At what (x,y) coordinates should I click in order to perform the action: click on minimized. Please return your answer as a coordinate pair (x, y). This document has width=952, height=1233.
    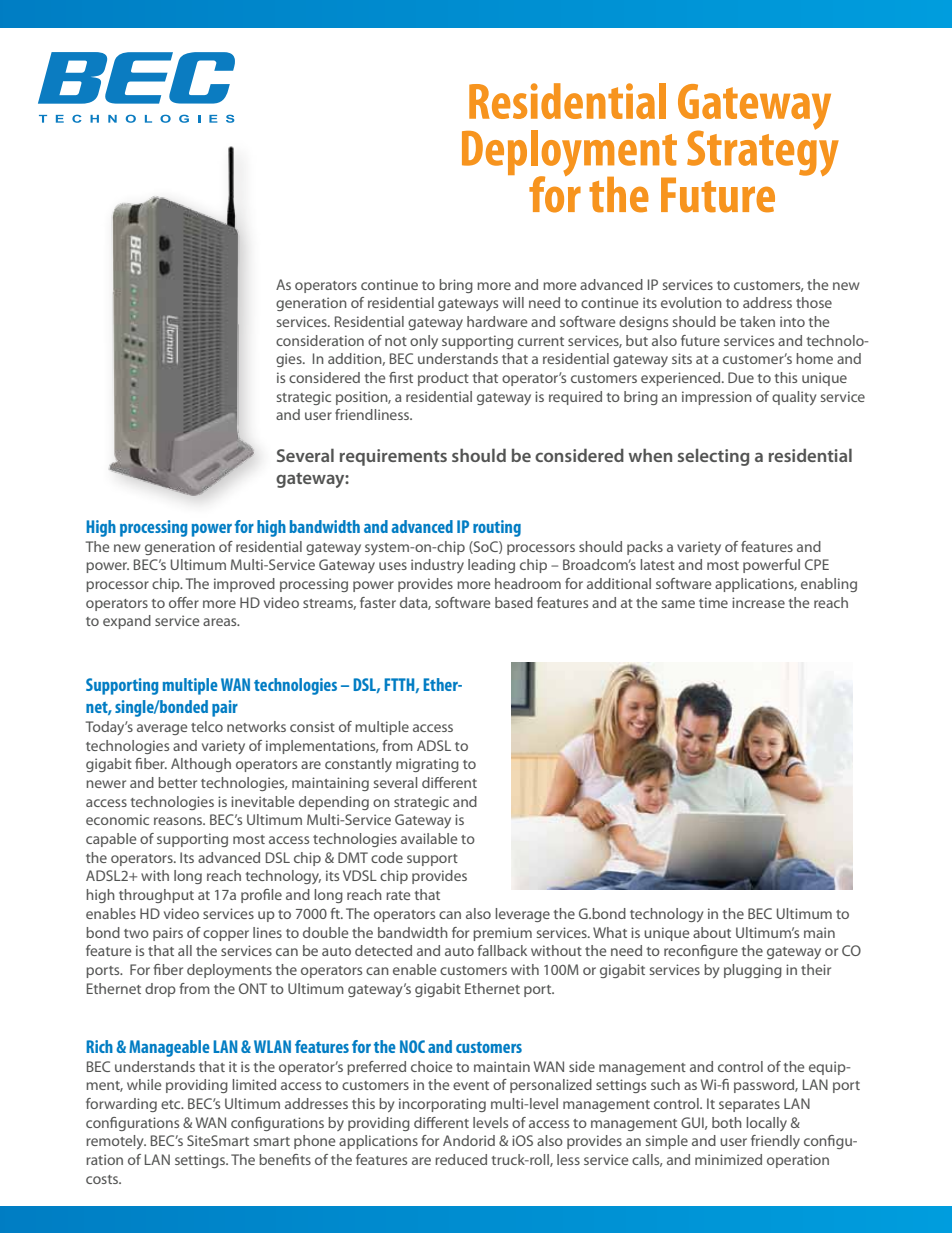
    Looking at the image, I should click on (728, 1159).
